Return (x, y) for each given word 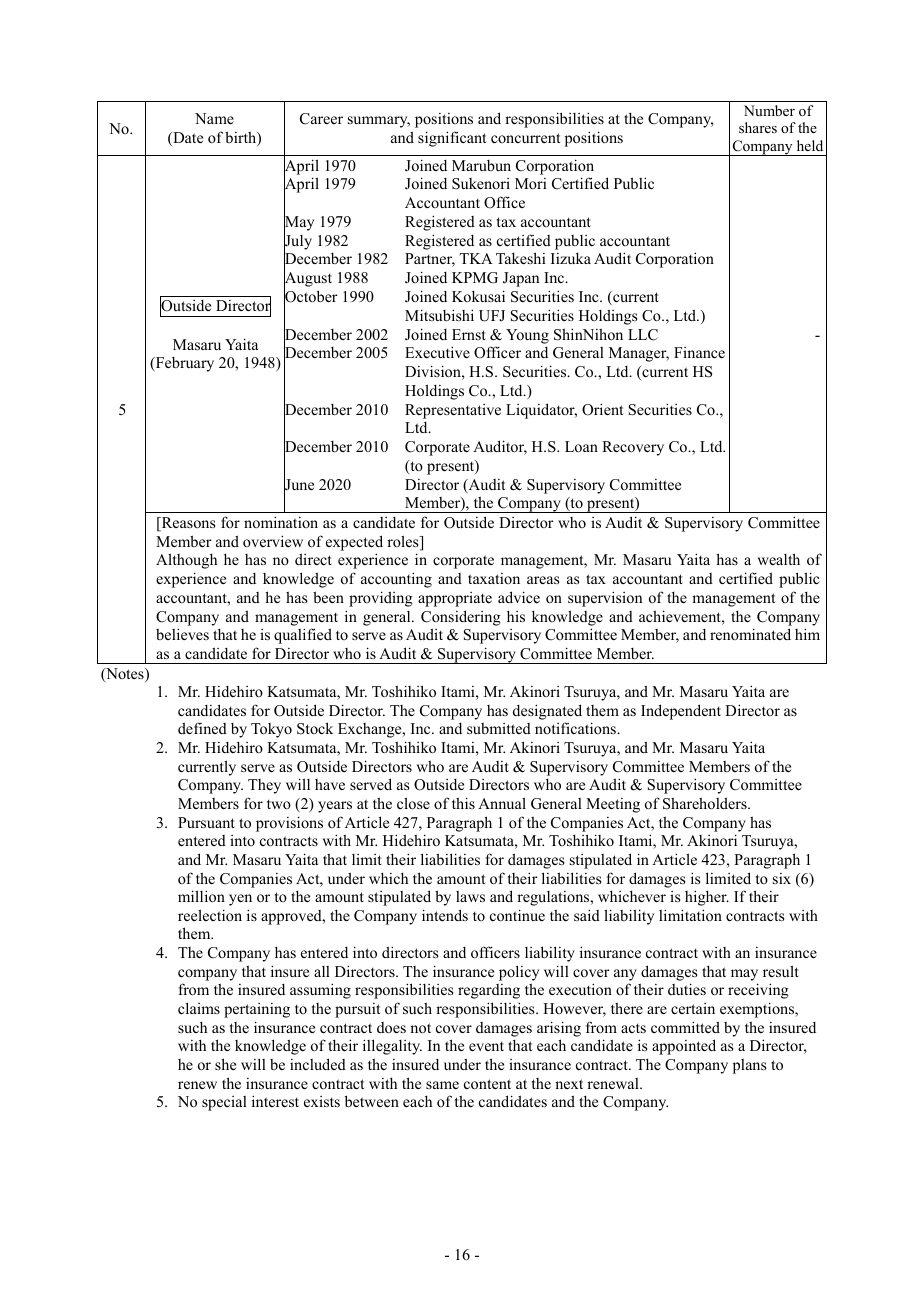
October (311, 297)
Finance (699, 352)
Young (527, 336)
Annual (502, 803)
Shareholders (706, 803)
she (225, 1064)
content (487, 1084)
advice (519, 597)
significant (452, 139)
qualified (303, 636)
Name (214, 118)
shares (758, 127)
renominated (750, 634)
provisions (289, 824)
